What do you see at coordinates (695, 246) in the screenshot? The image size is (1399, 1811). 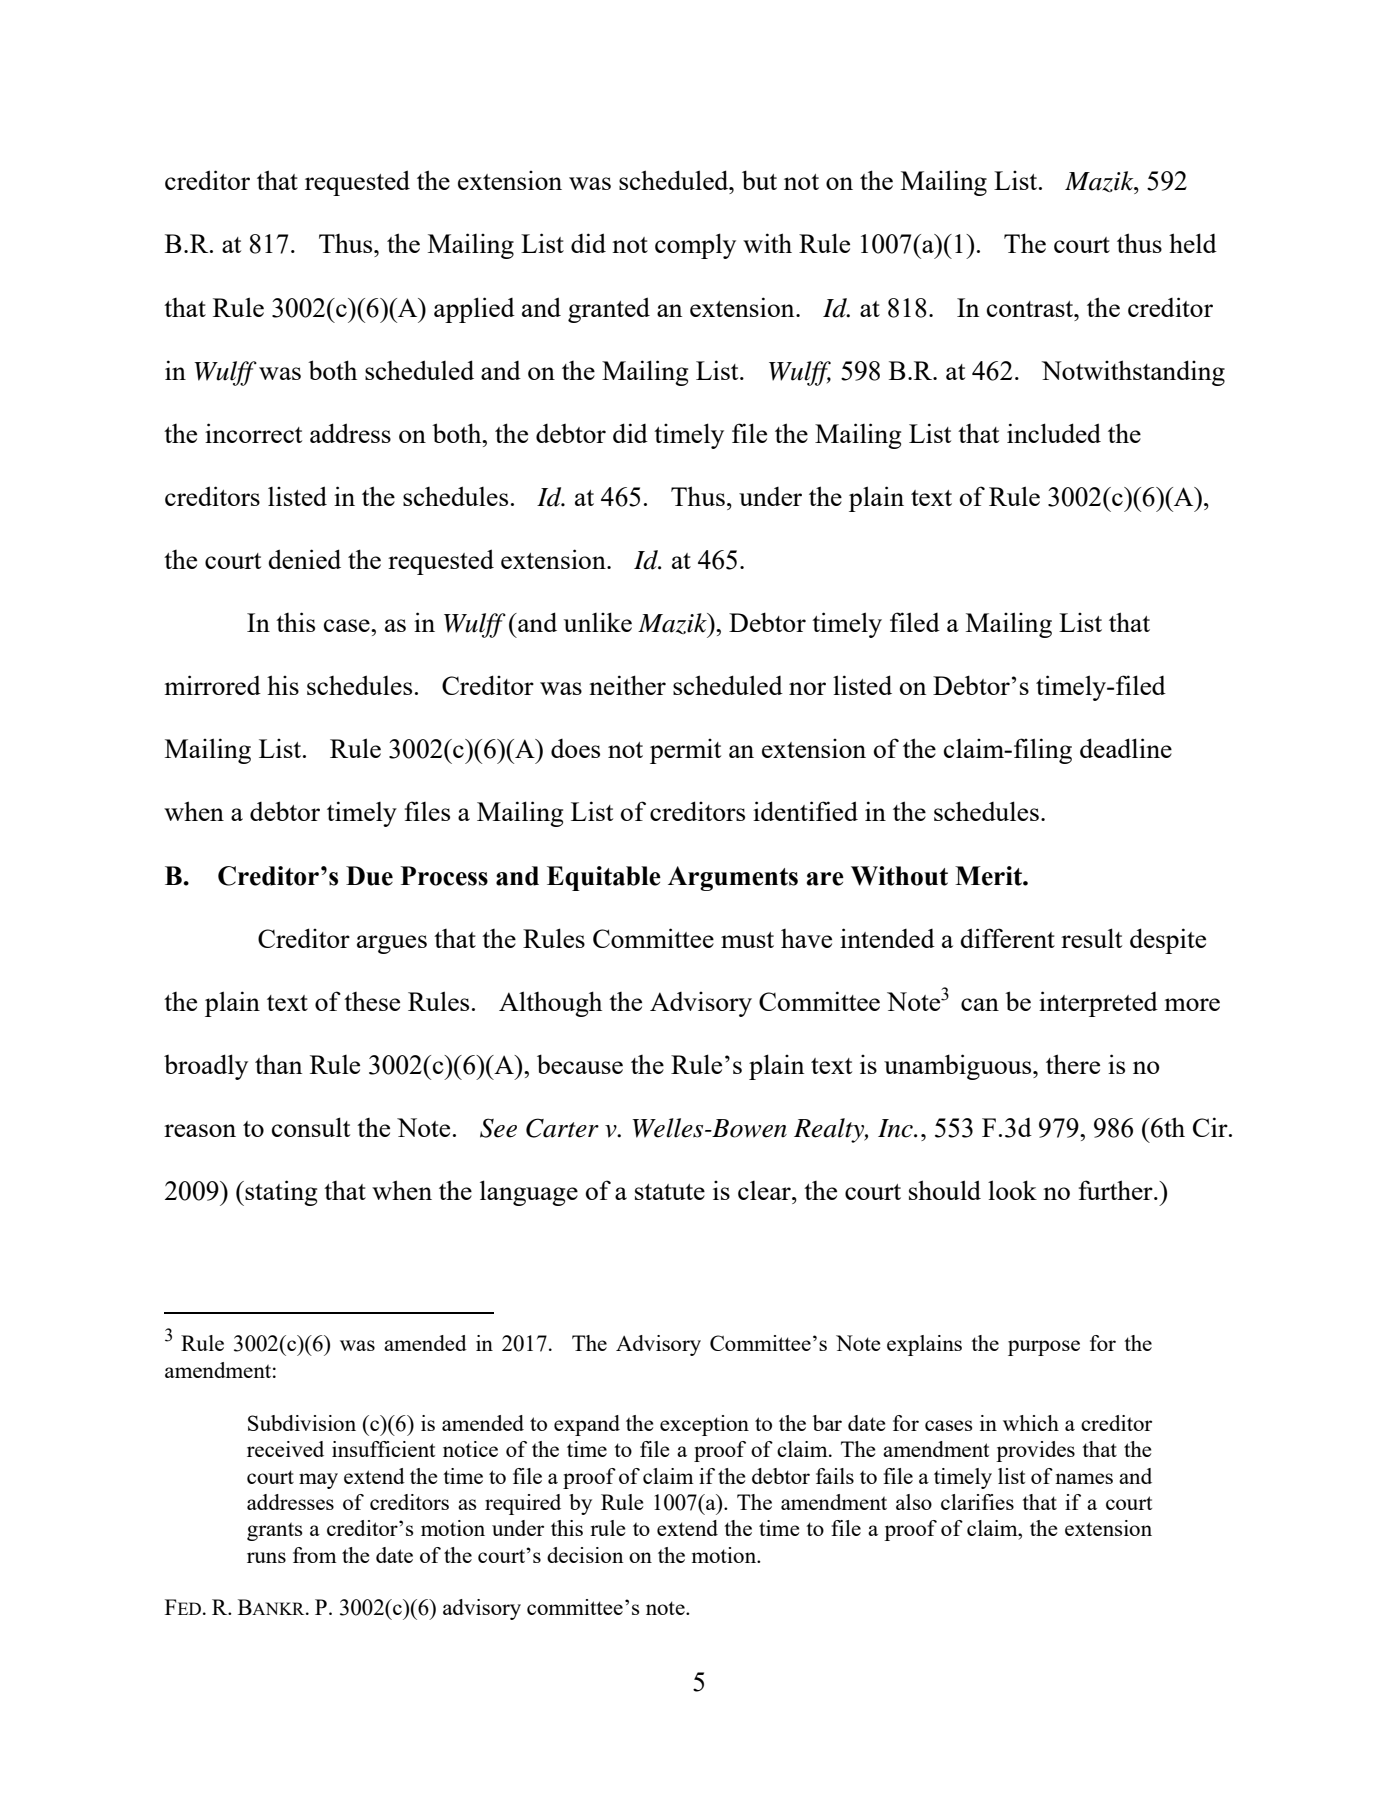 I see `comply` at bounding box center [695, 246].
